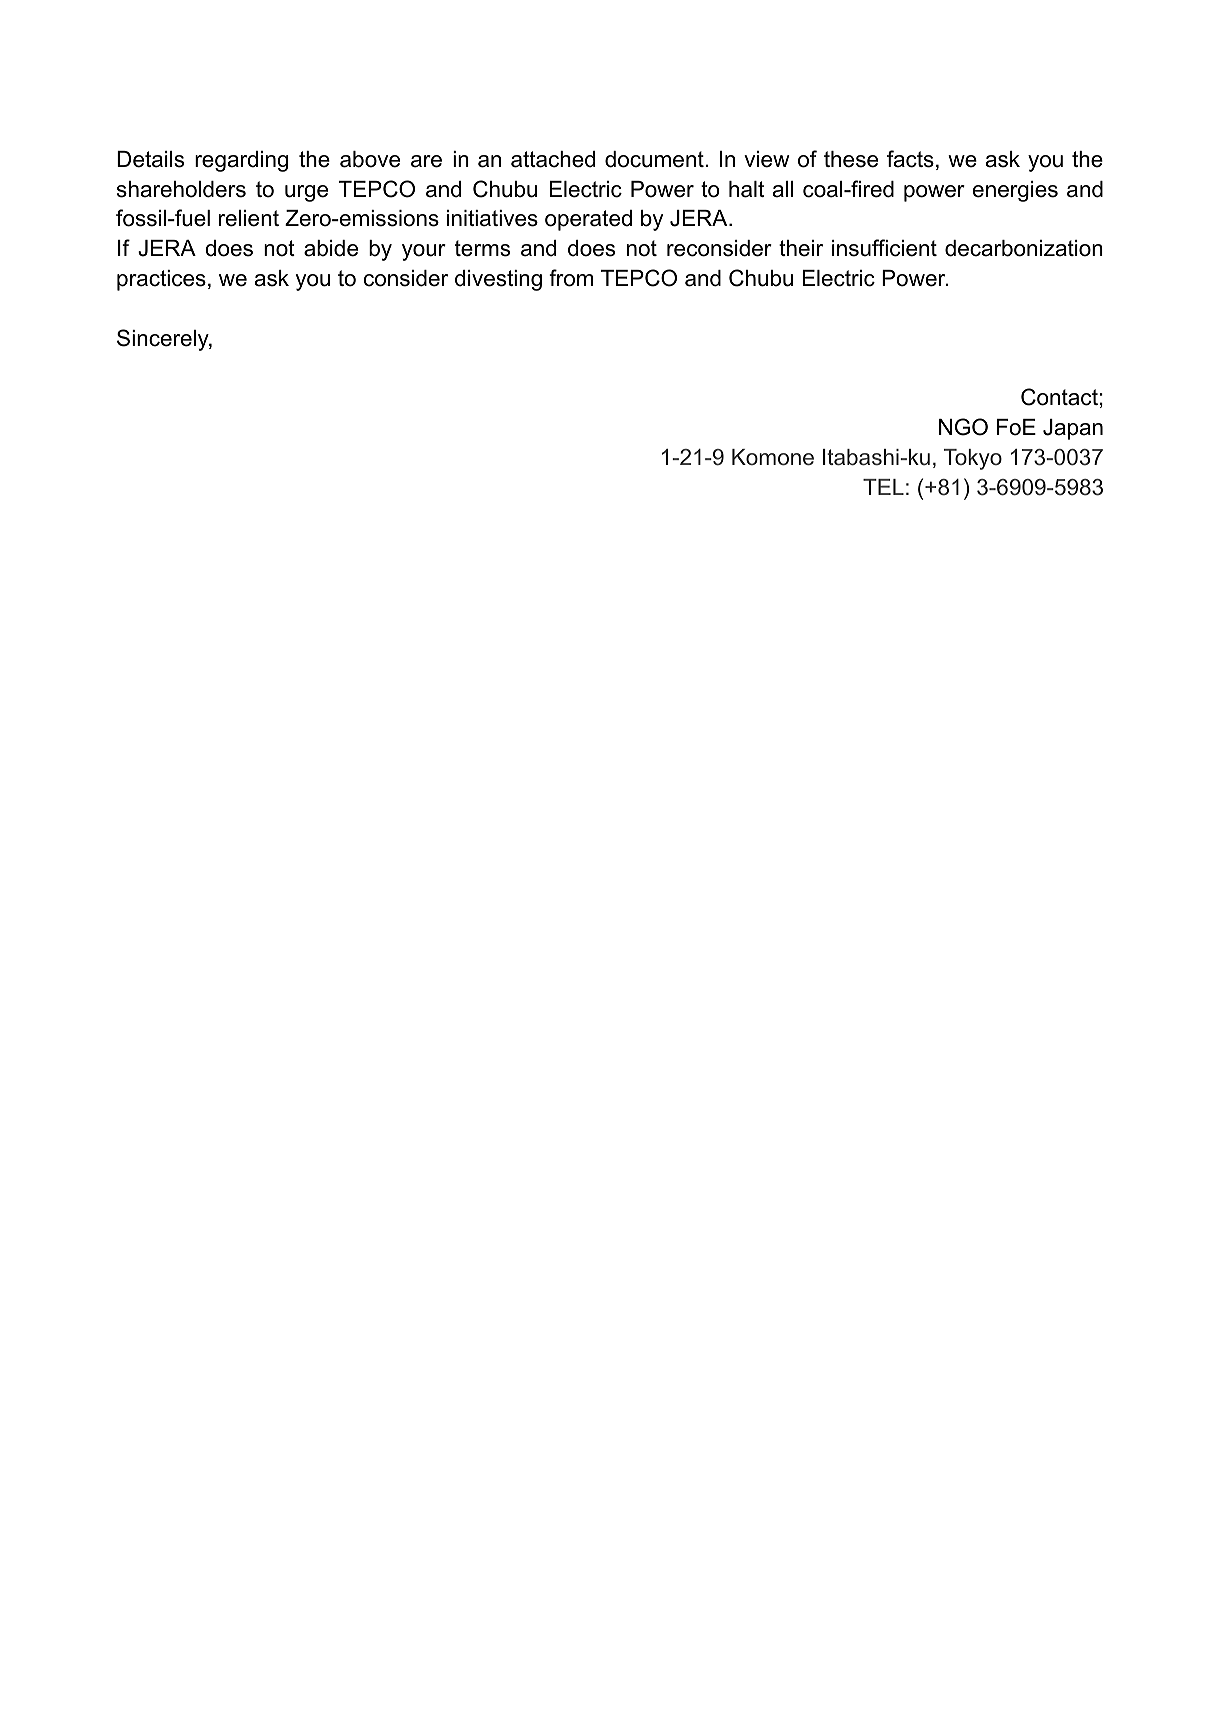 This screenshot has height=1727, width=1222. What do you see at coordinates (161, 280) in the screenshot?
I see `practices` at bounding box center [161, 280].
